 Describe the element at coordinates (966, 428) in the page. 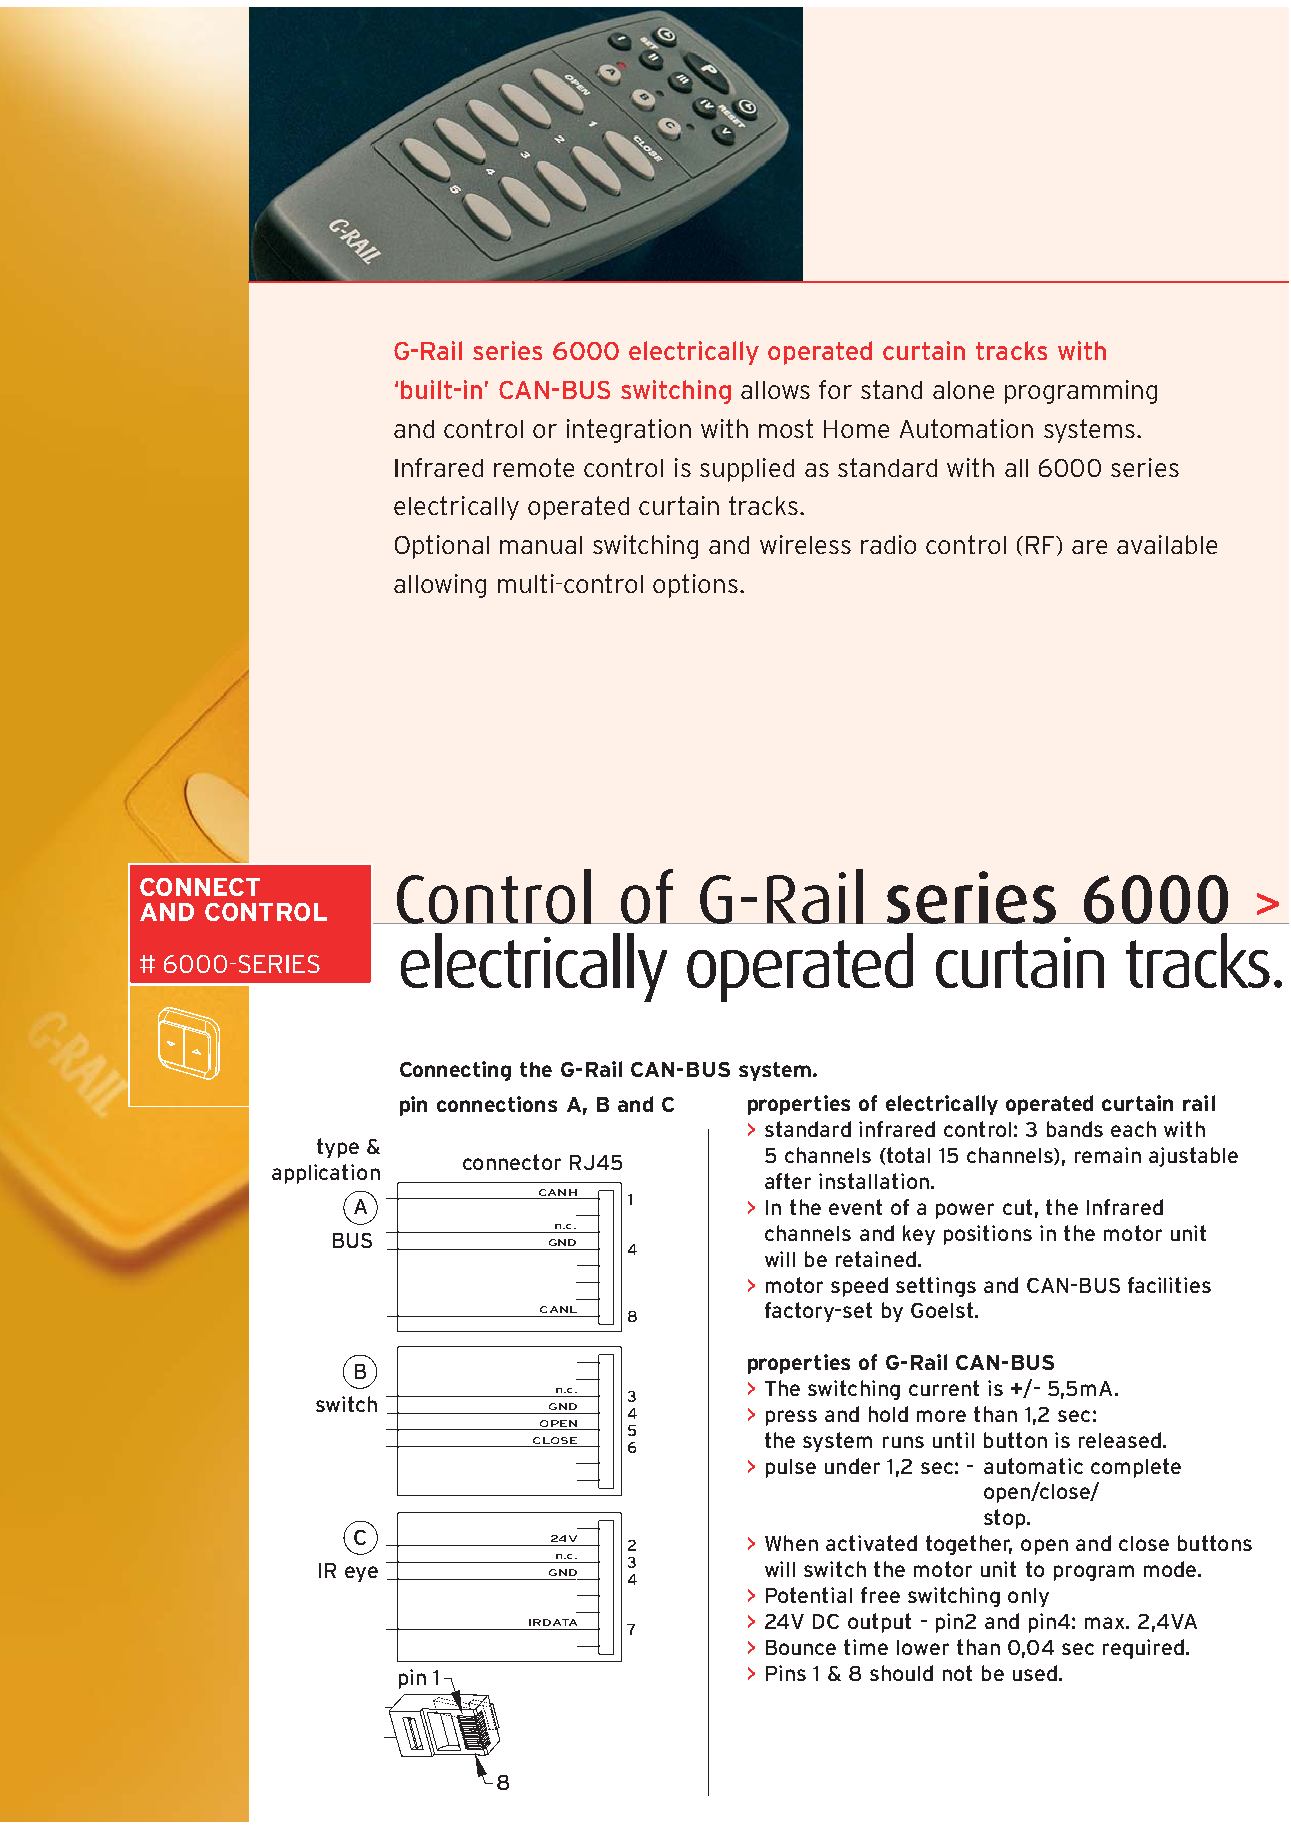

I see `Automation` at that location.
